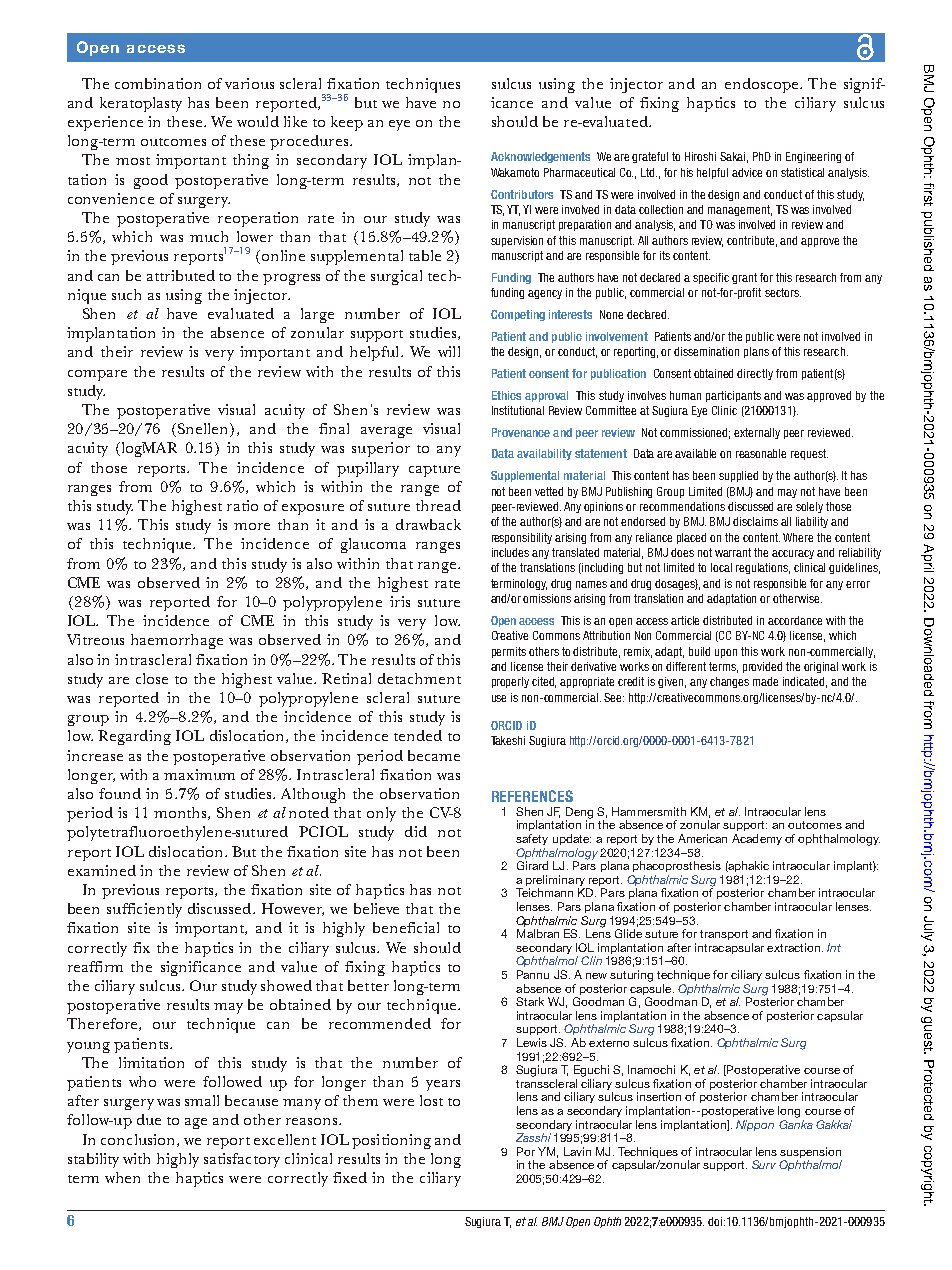  I want to click on Acknowledgements, so click(540, 157).
